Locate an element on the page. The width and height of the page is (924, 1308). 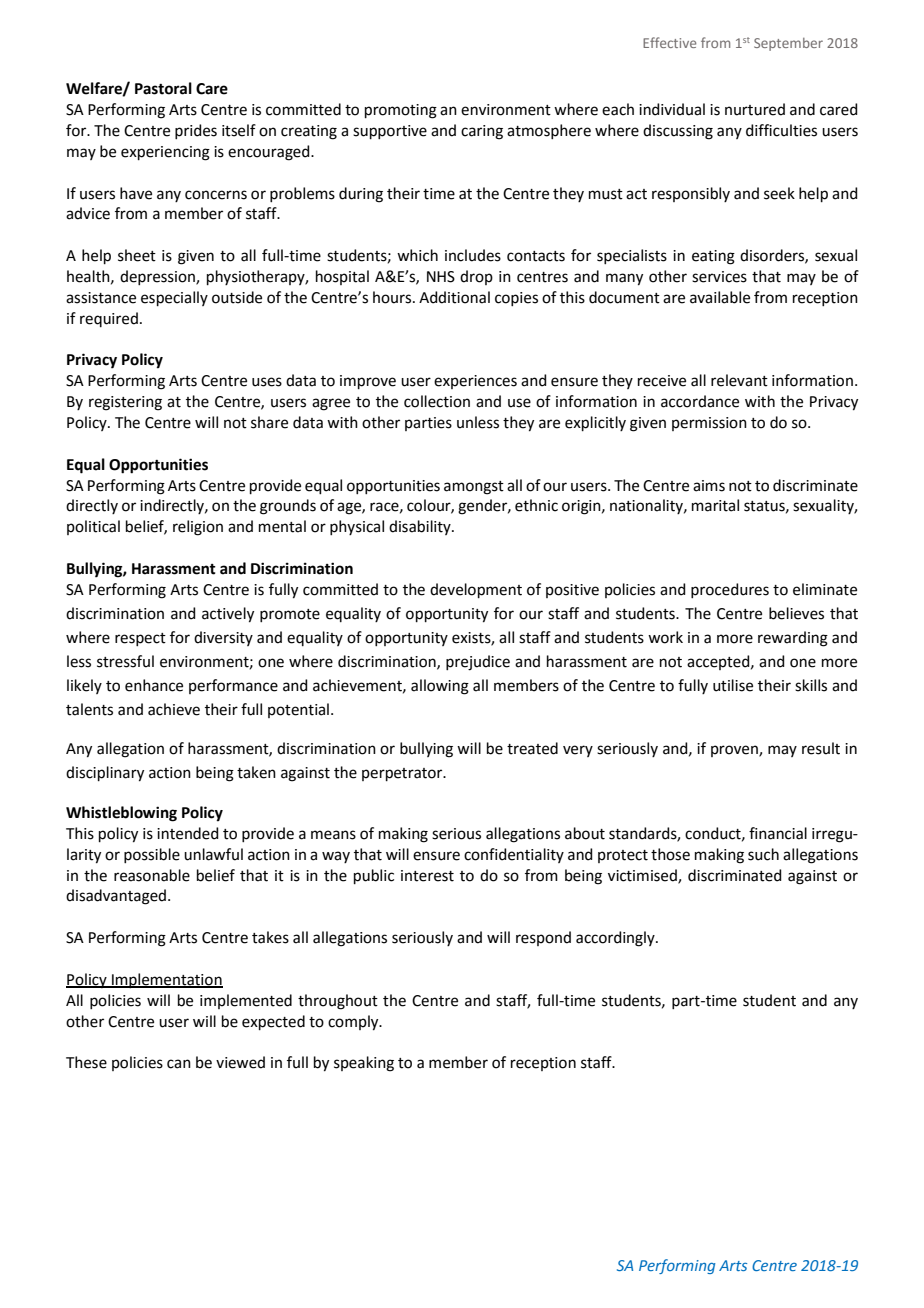
nurtured is located at coordinates (755, 109).
